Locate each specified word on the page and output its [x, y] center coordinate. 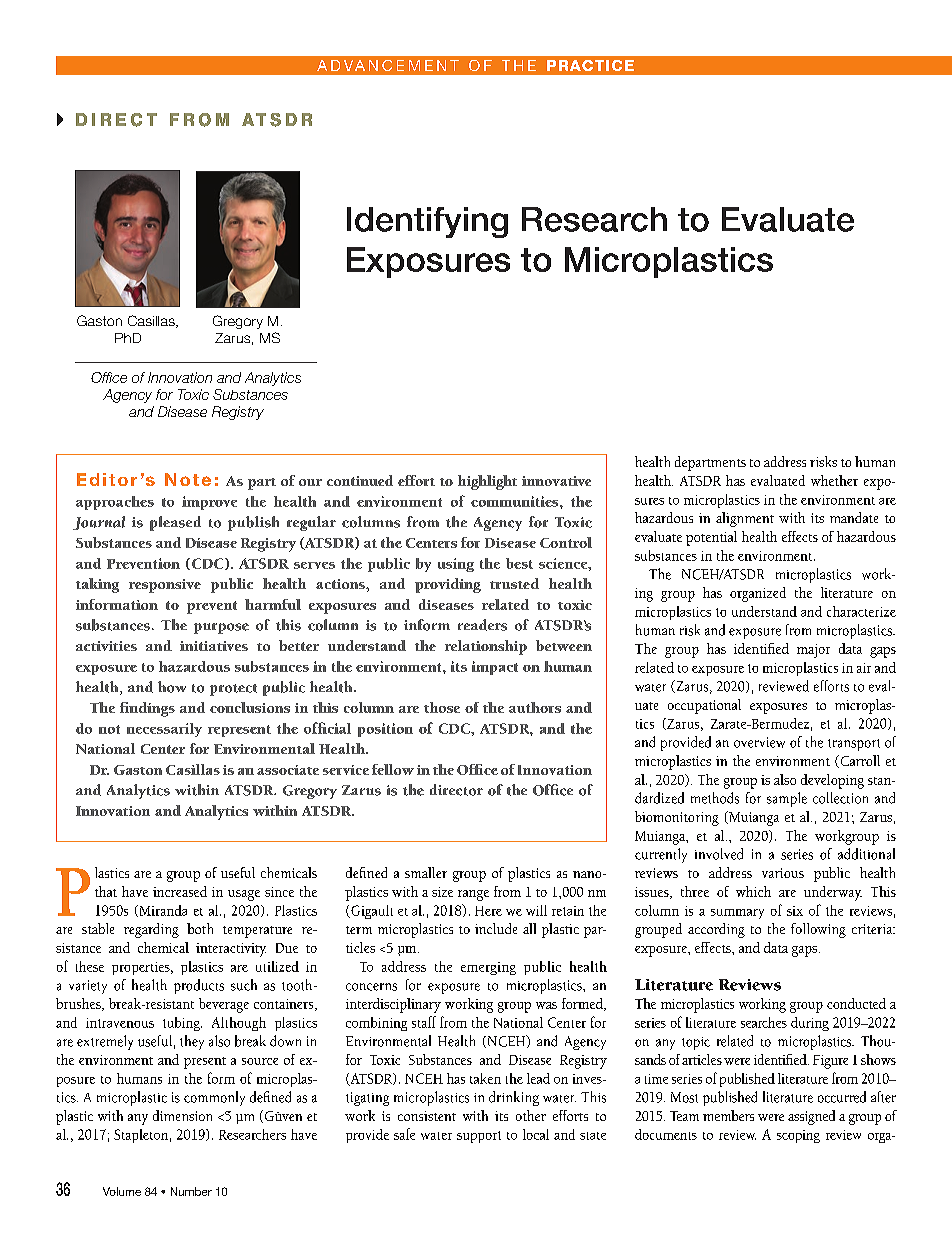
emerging [488, 968]
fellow [393, 769]
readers [482, 625]
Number [191, 1191]
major [813, 651]
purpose [221, 628]
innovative [556, 481]
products [199, 986]
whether [834, 480]
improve [209, 503]
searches [764, 1022]
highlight [487, 482]
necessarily [164, 730]
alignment [745, 519]
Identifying [427, 222]
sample [787, 799]
